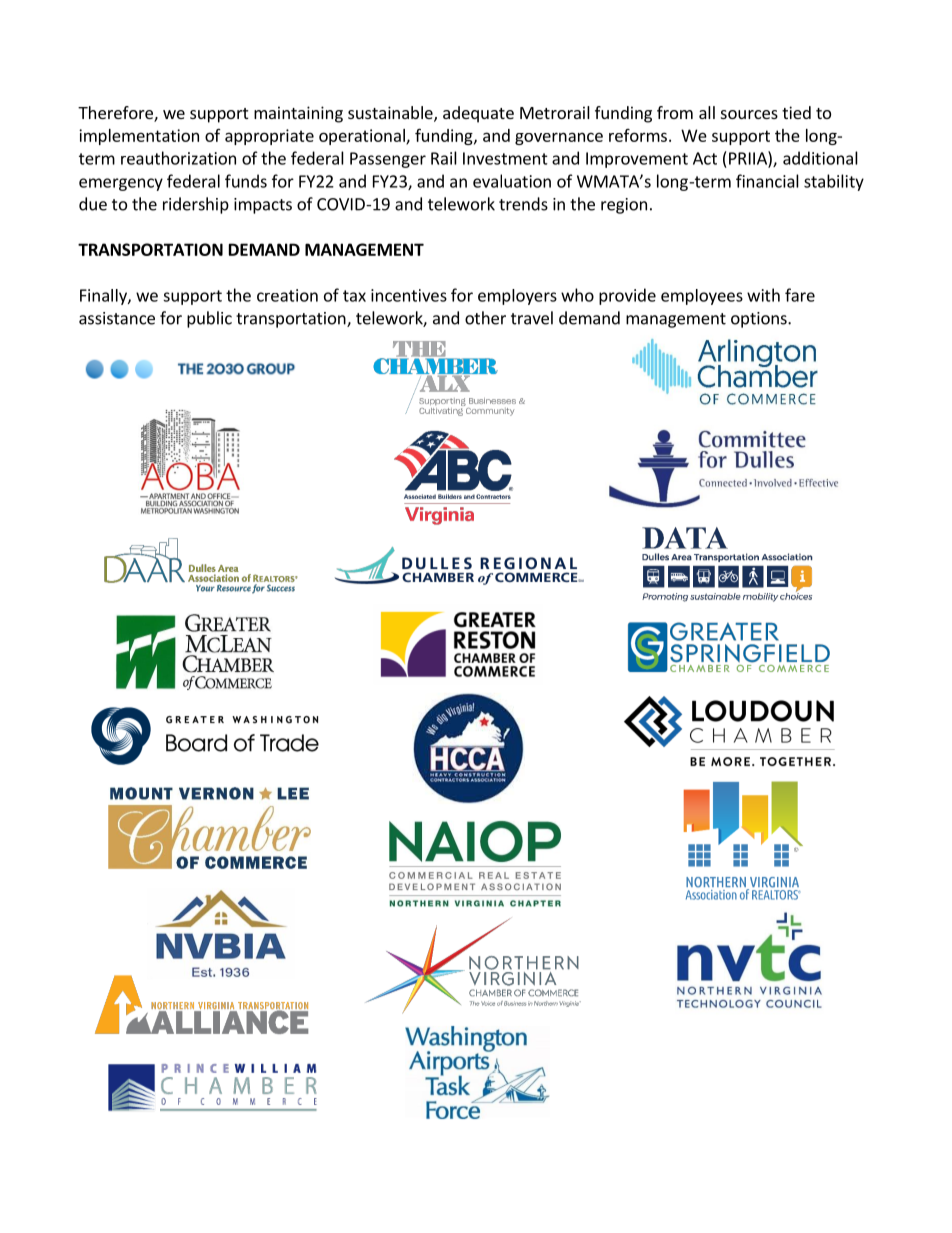  What do you see at coordinates (523, 204) in the image?
I see `trends` at bounding box center [523, 204].
